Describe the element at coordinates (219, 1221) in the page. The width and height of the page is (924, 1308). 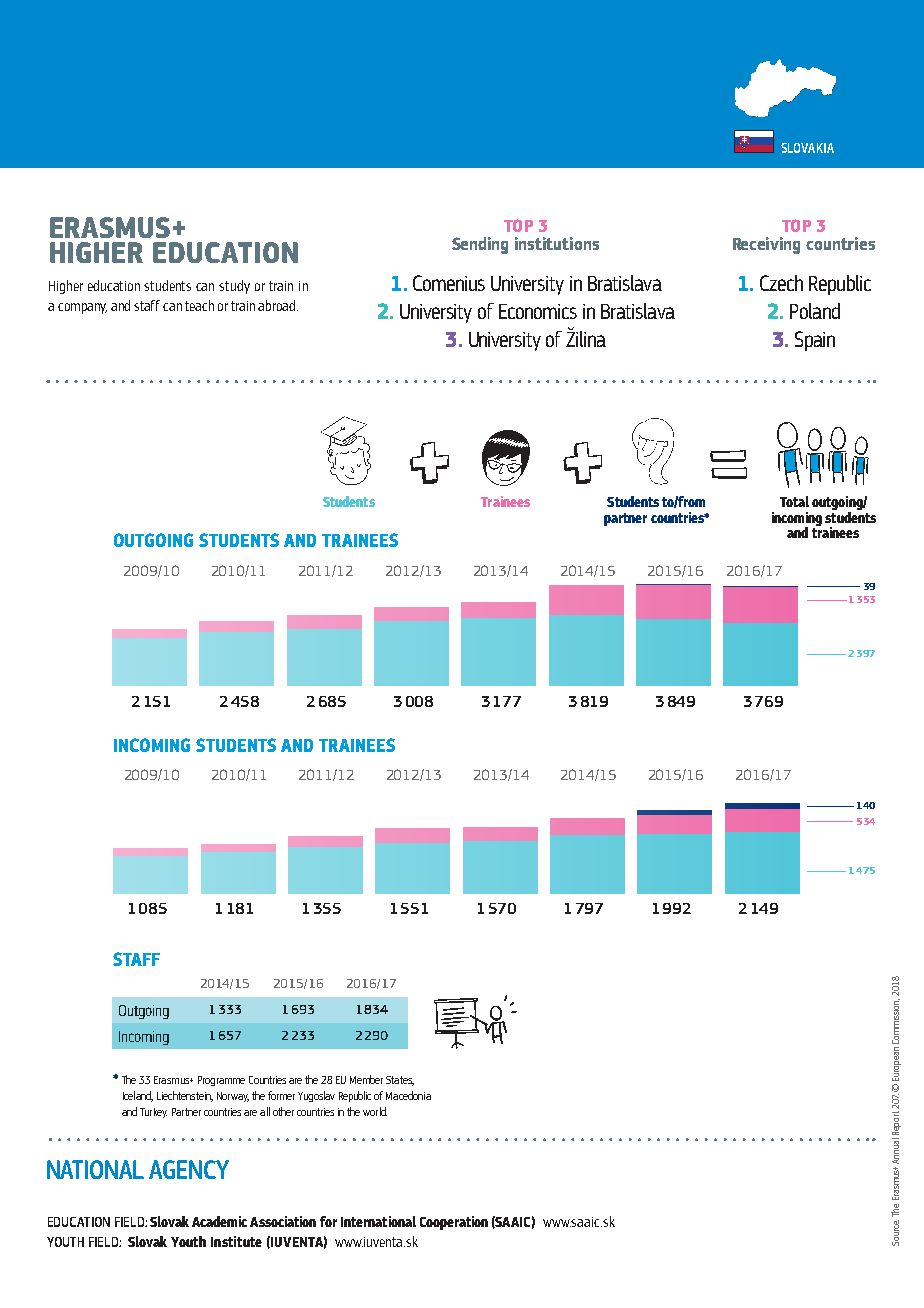
I see `Academic` at that location.
